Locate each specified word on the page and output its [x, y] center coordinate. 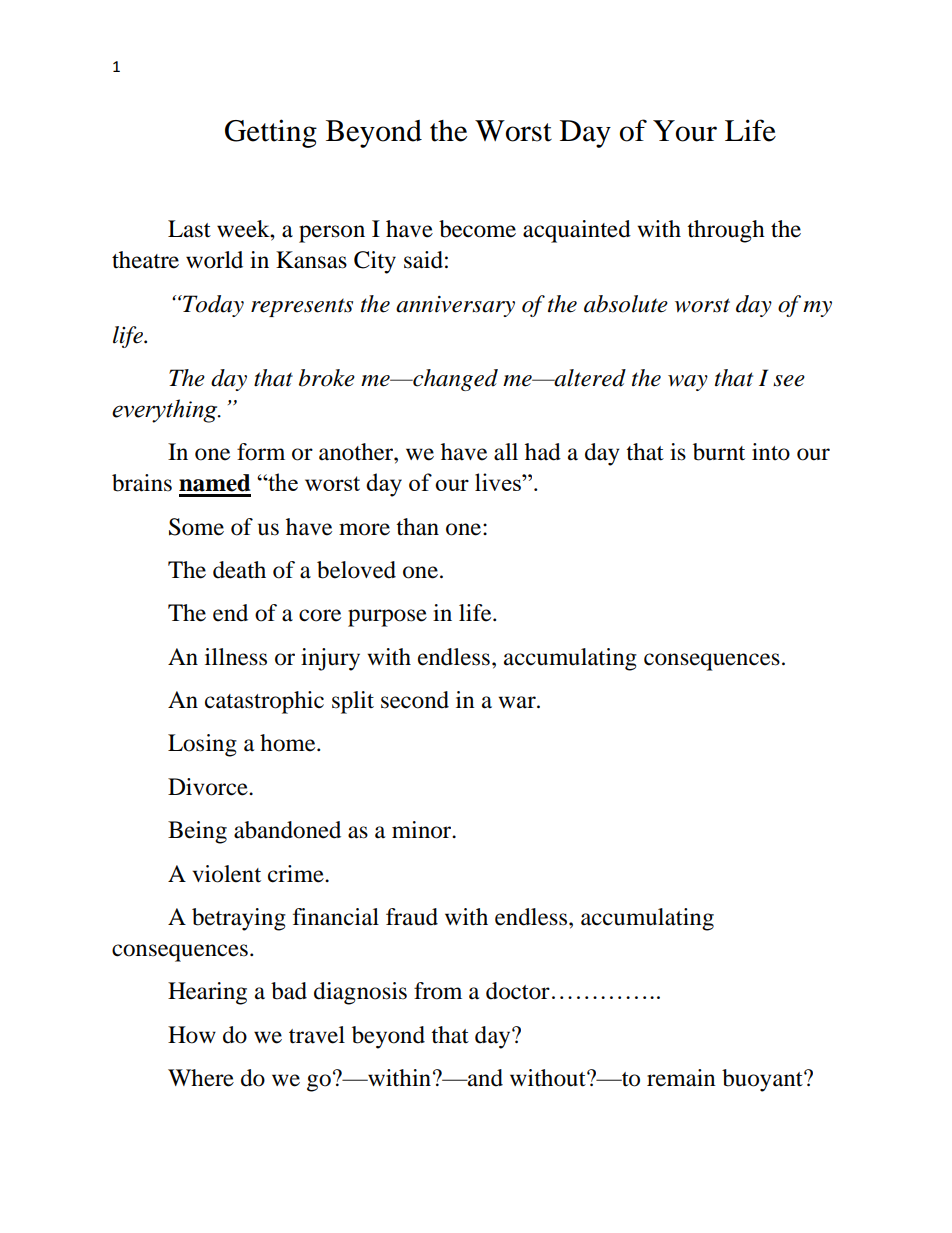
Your [685, 131]
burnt [719, 452]
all [506, 452]
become [477, 229]
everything [166, 411]
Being [197, 832]
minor [423, 830]
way [688, 383]
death [239, 570]
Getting [271, 133]
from [438, 991]
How [192, 1035]
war [518, 702]
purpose [387, 618]
